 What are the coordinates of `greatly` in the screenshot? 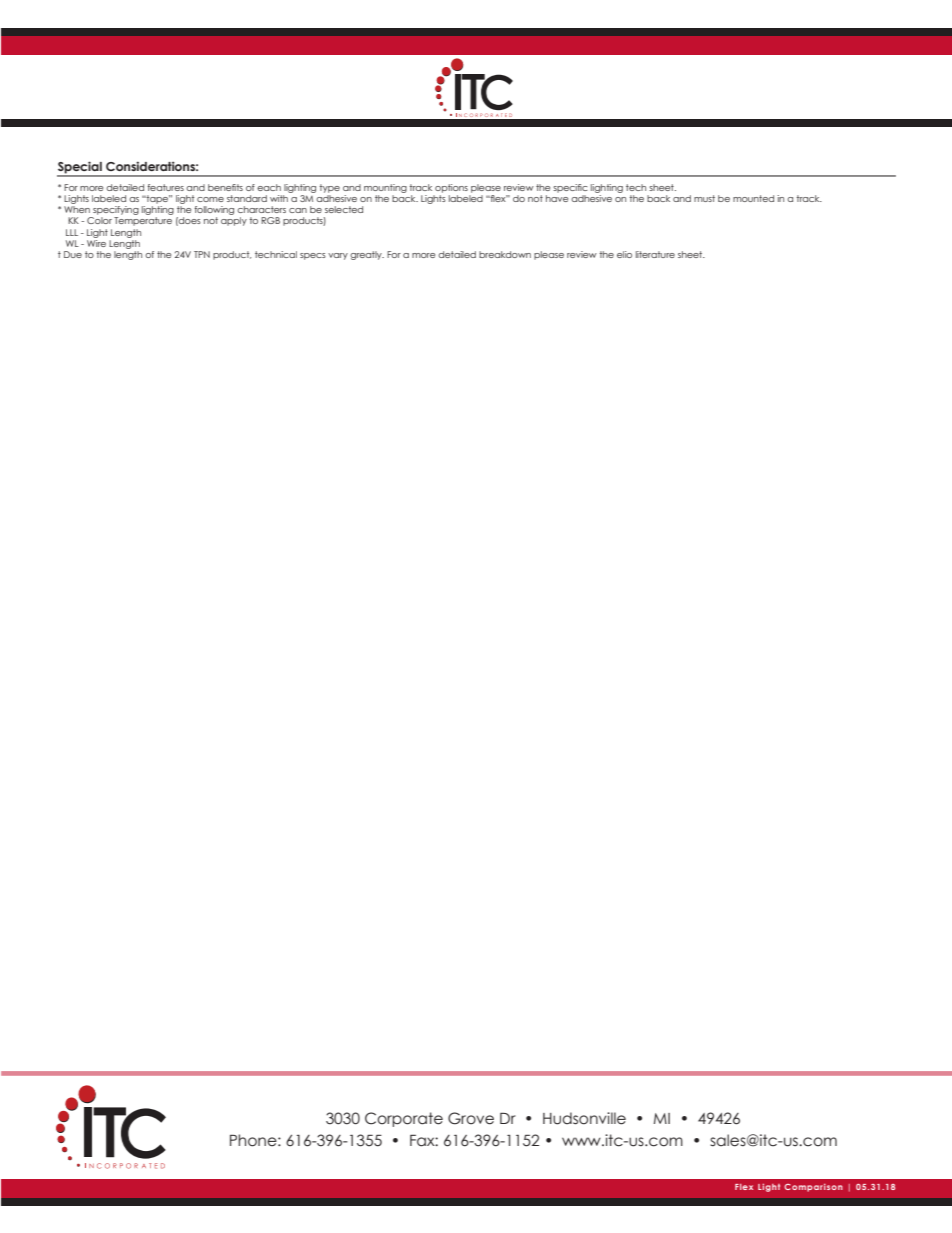 It's located at (367, 255).
